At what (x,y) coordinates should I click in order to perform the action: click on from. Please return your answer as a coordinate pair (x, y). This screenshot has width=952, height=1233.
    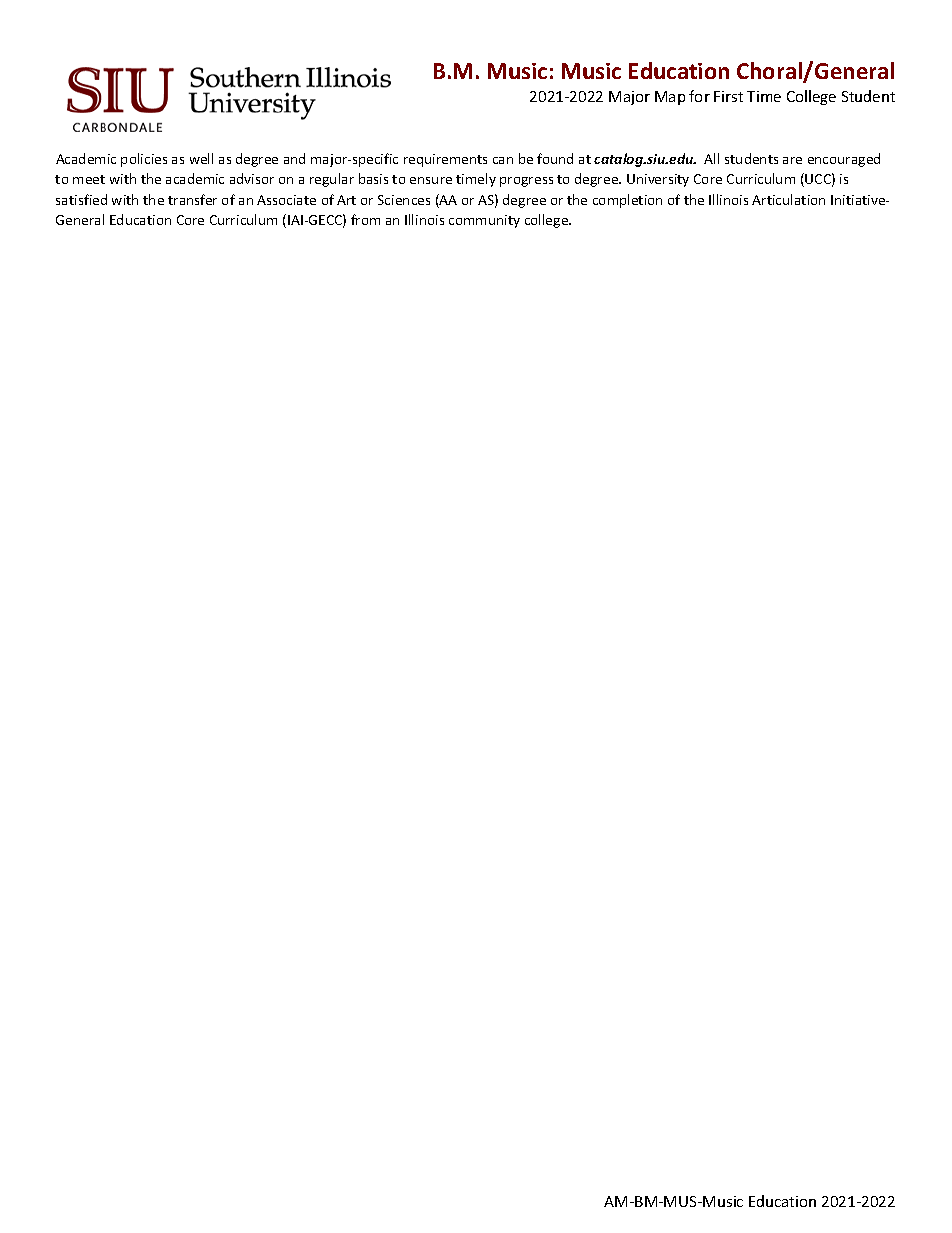
    Looking at the image, I should click on (365, 219).
